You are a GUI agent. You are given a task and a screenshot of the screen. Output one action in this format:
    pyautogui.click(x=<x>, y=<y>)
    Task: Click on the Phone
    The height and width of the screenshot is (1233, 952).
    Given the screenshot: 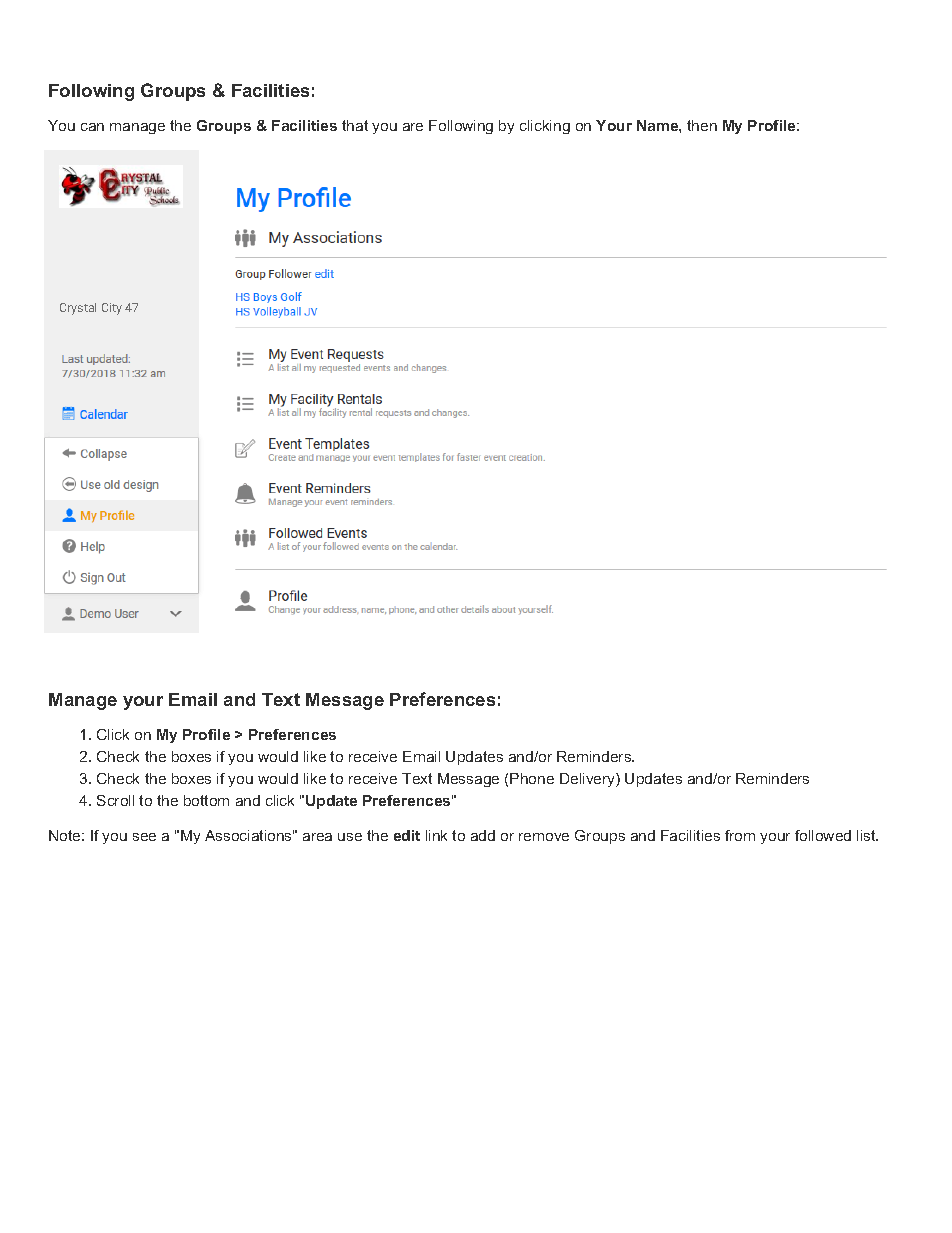 What is the action you would take?
    pyautogui.click(x=532, y=778)
